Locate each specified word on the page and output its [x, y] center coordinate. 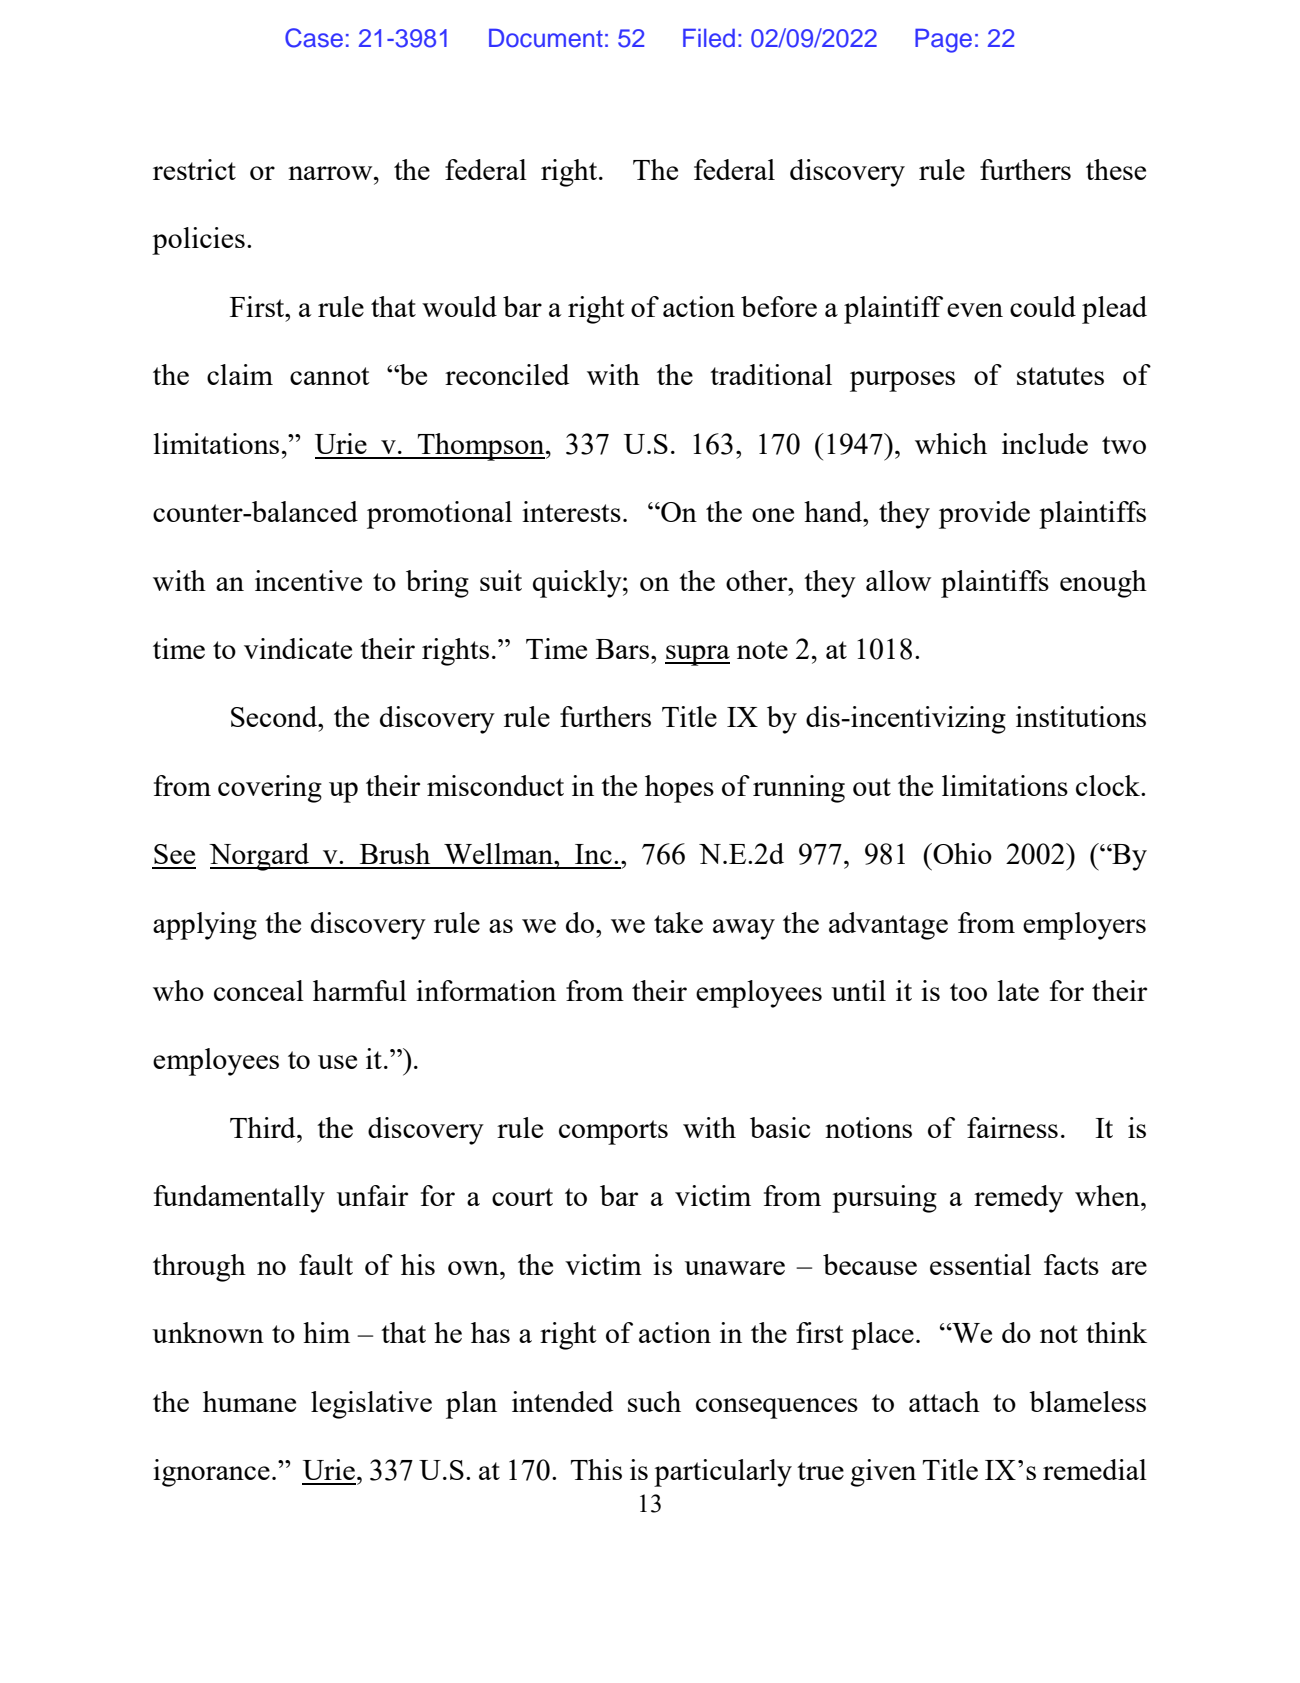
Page [943, 41]
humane [249, 1401]
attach [944, 1401]
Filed [709, 38]
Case [314, 38]
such [654, 1401]
